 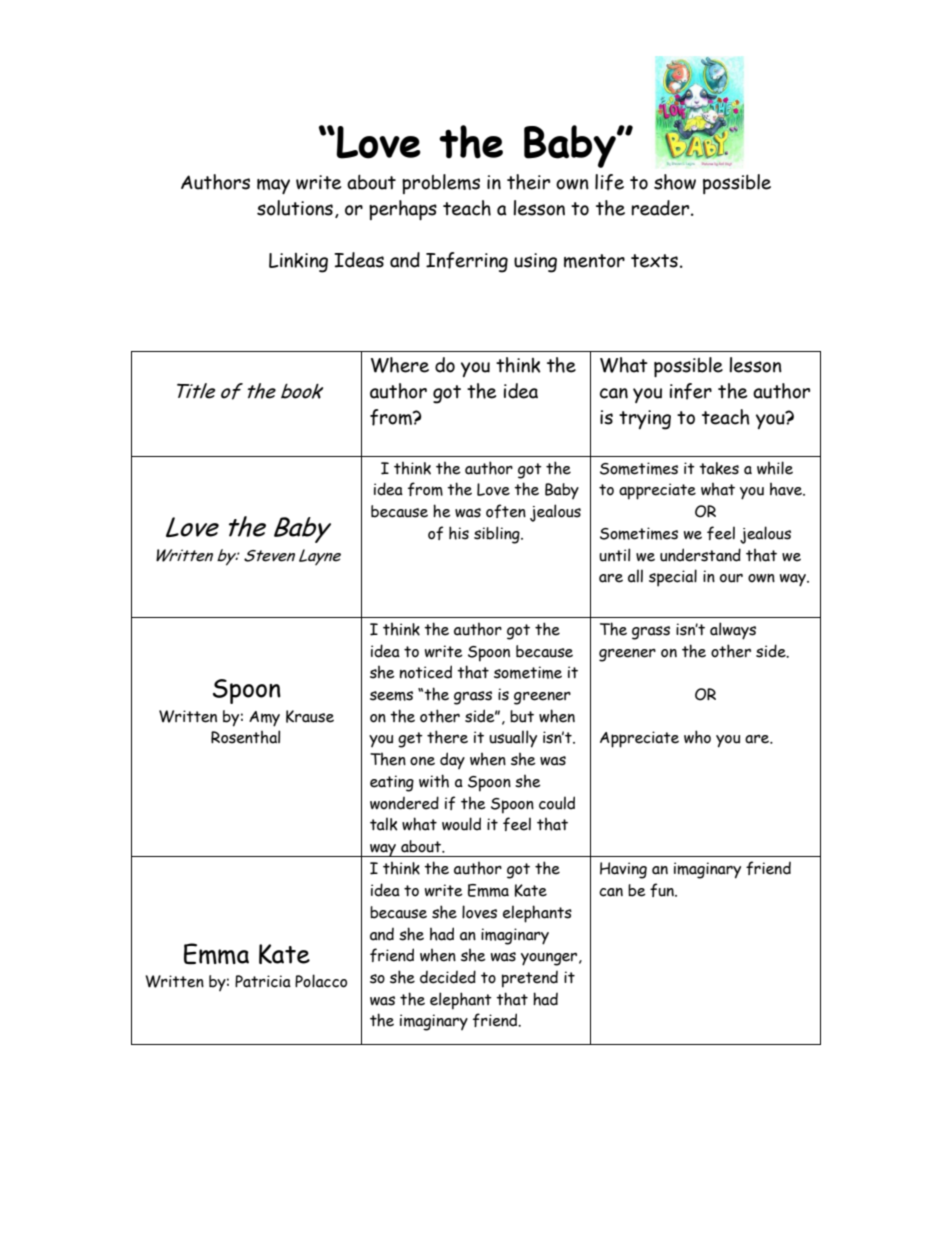 What do you see at coordinates (506, 511) in the screenshot?
I see `often` at bounding box center [506, 511].
